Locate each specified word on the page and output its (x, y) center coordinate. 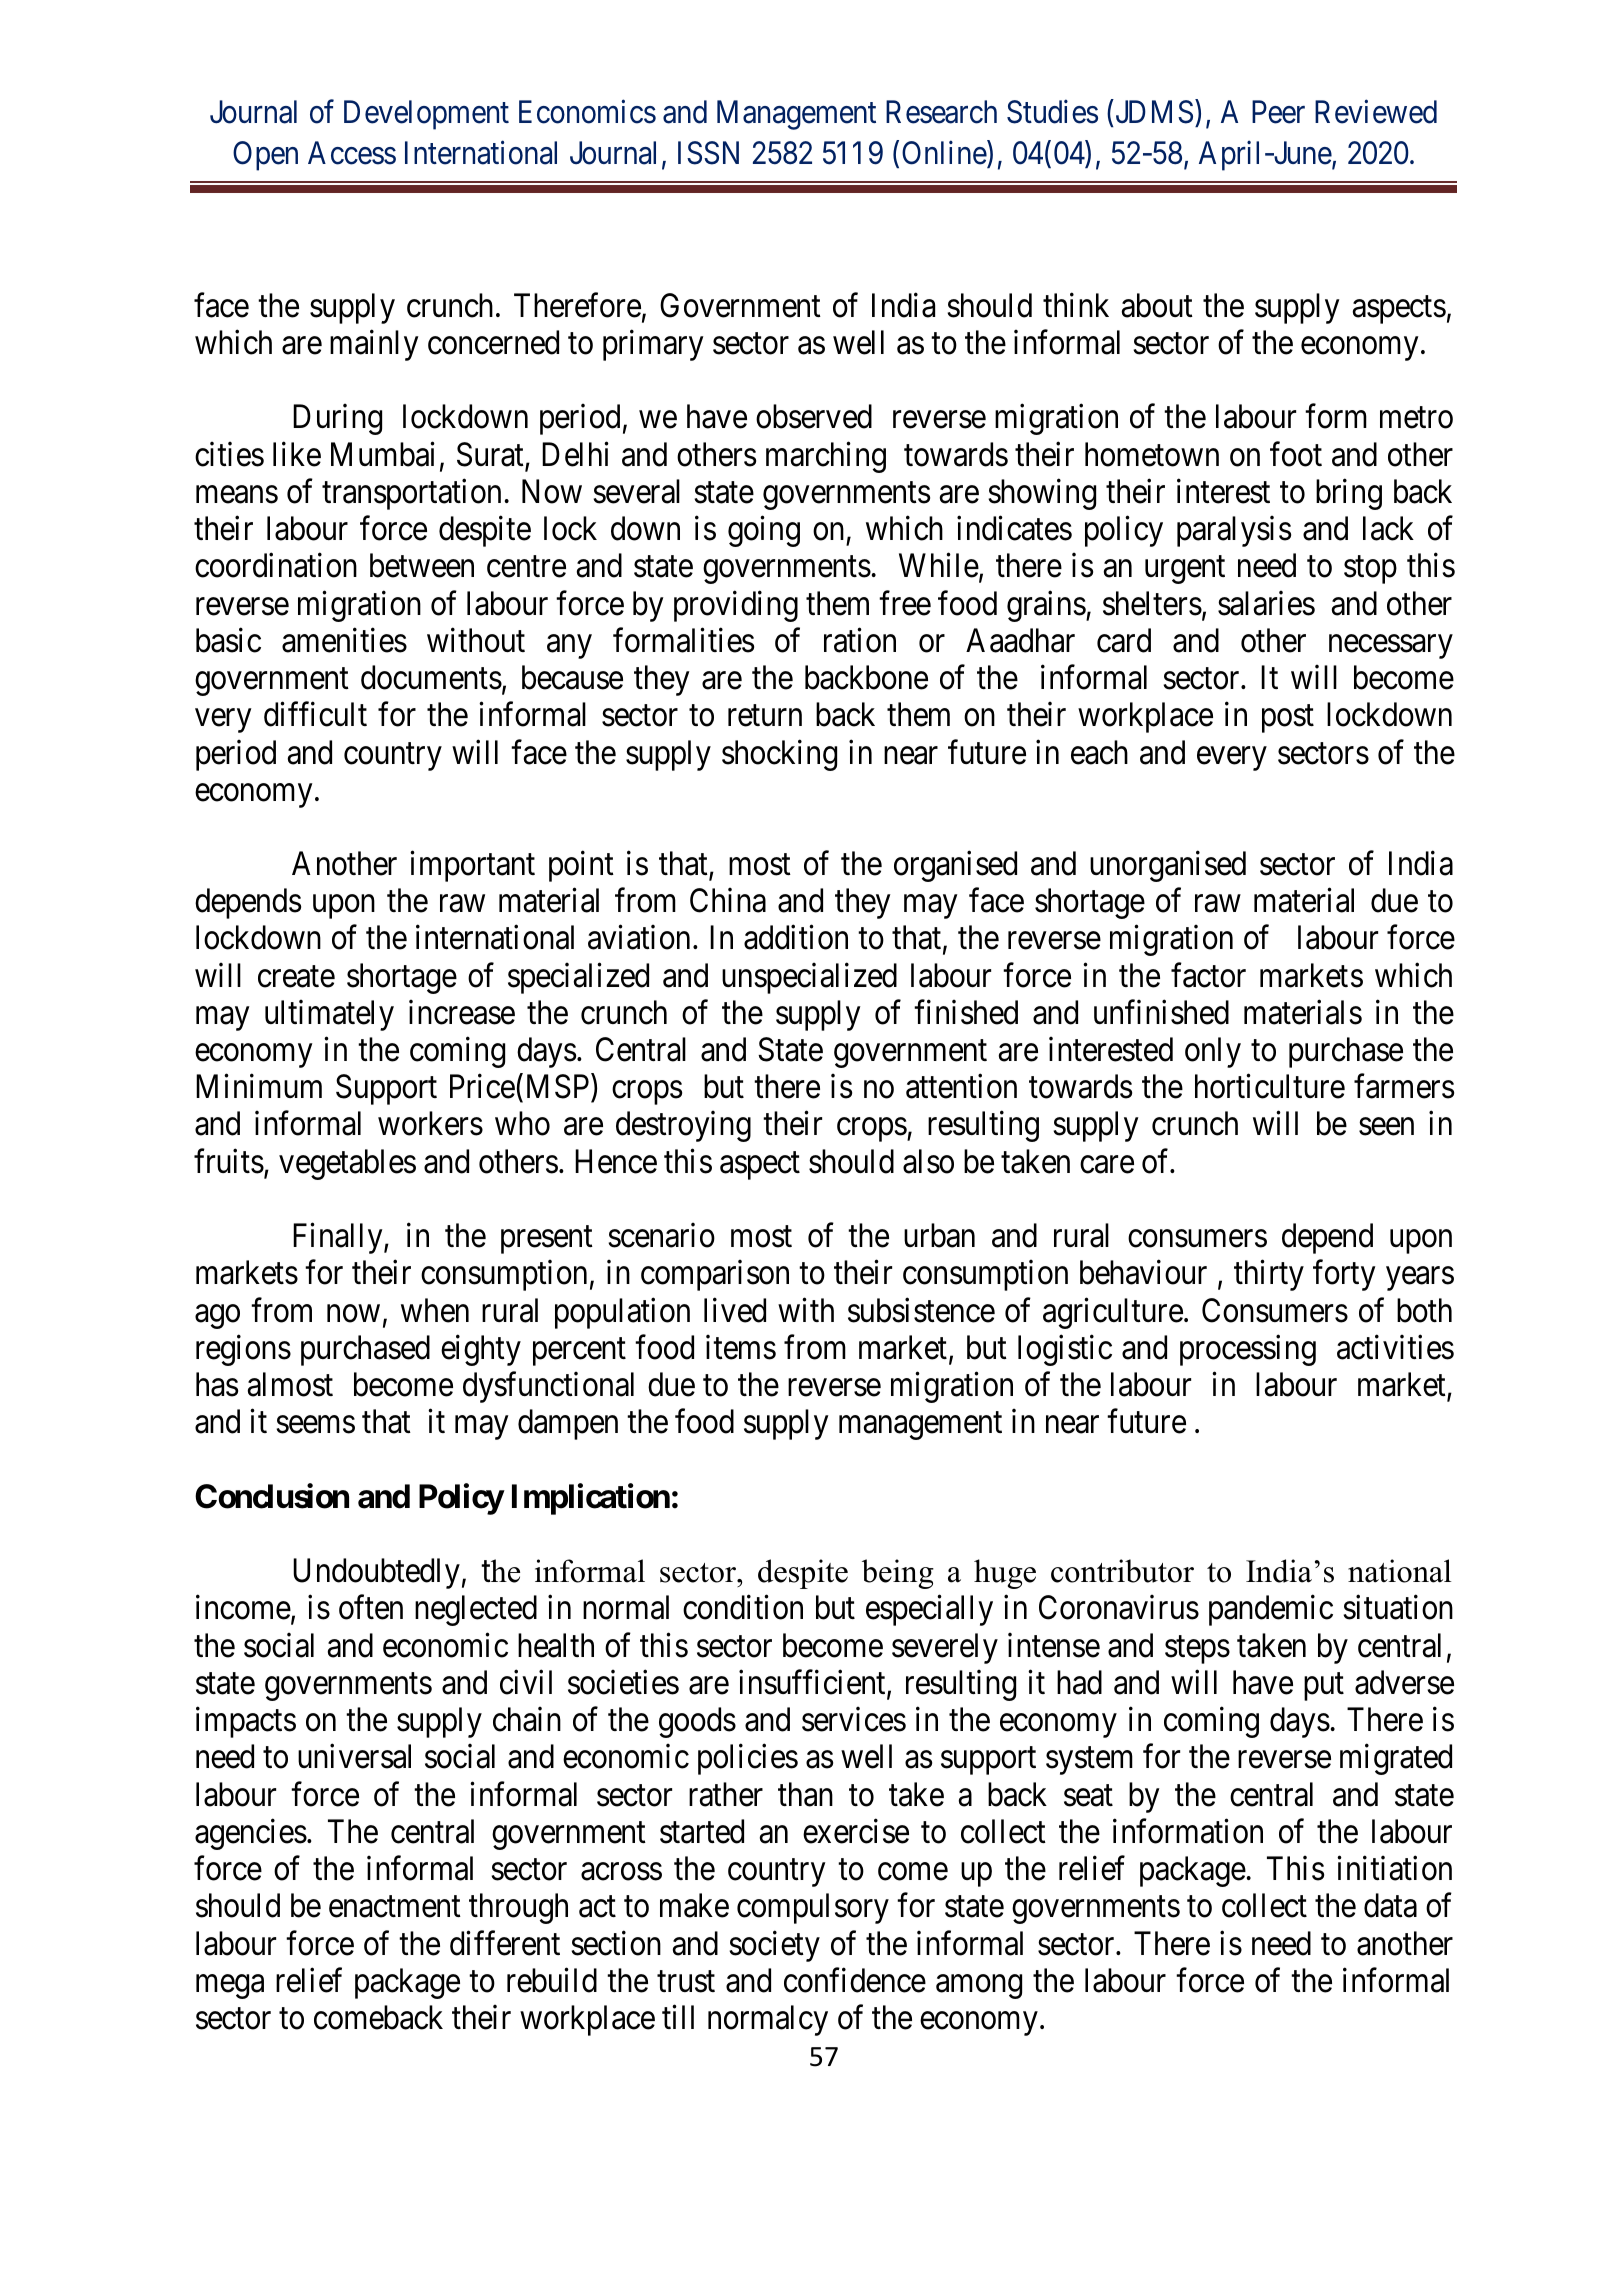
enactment (395, 1907)
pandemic (1271, 1610)
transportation (411, 494)
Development (426, 115)
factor (1208, 975)
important (472, 866)
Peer (1278, 112)
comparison (715, 1275)
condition (743, 1607)
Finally (339, 1238)
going (764, 531)
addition (796, 937)
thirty (1269, 1275)
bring (1349, 494)
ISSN (708, 153)
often (371, 1607)
